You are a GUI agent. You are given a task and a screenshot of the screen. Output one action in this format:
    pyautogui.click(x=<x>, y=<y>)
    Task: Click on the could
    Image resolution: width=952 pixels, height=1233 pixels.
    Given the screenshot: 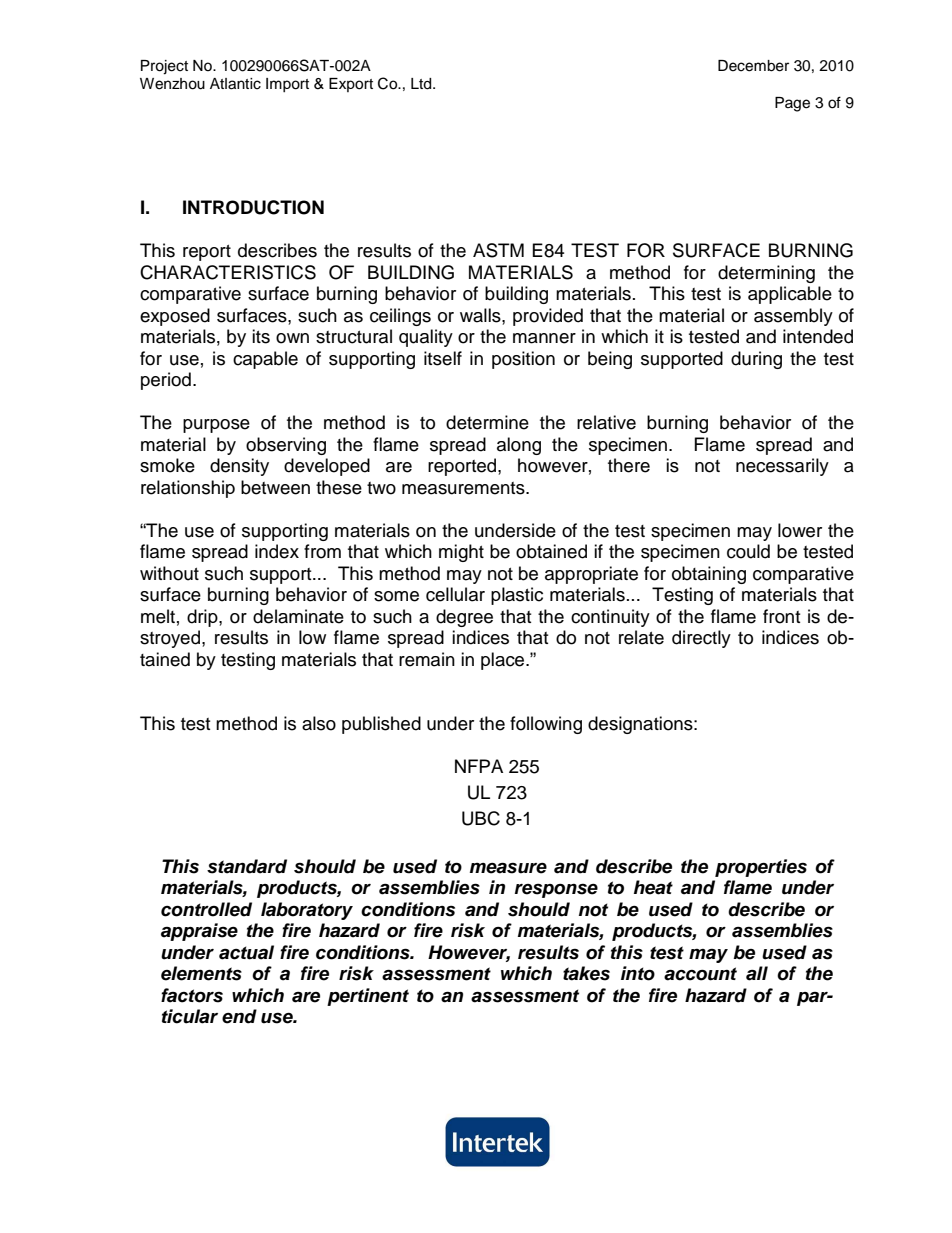 What is the action you would take?
    pyautogui.click(x=748, y=551)
